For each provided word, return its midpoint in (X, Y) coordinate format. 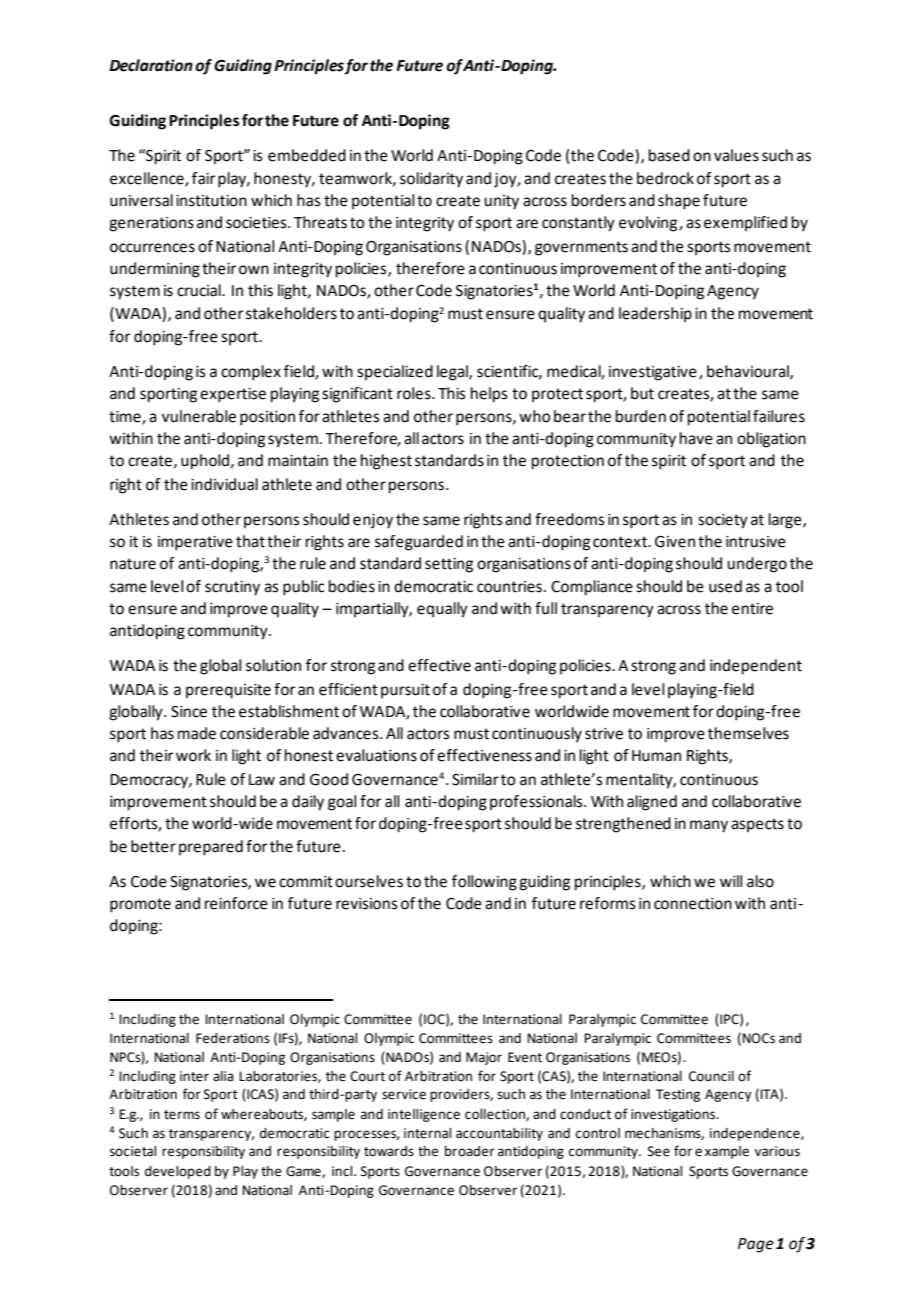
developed (178, 1172)
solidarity (431, 180)
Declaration (151, 65)
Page (756, 1245)
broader (470, 1151)
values (736, 155)
